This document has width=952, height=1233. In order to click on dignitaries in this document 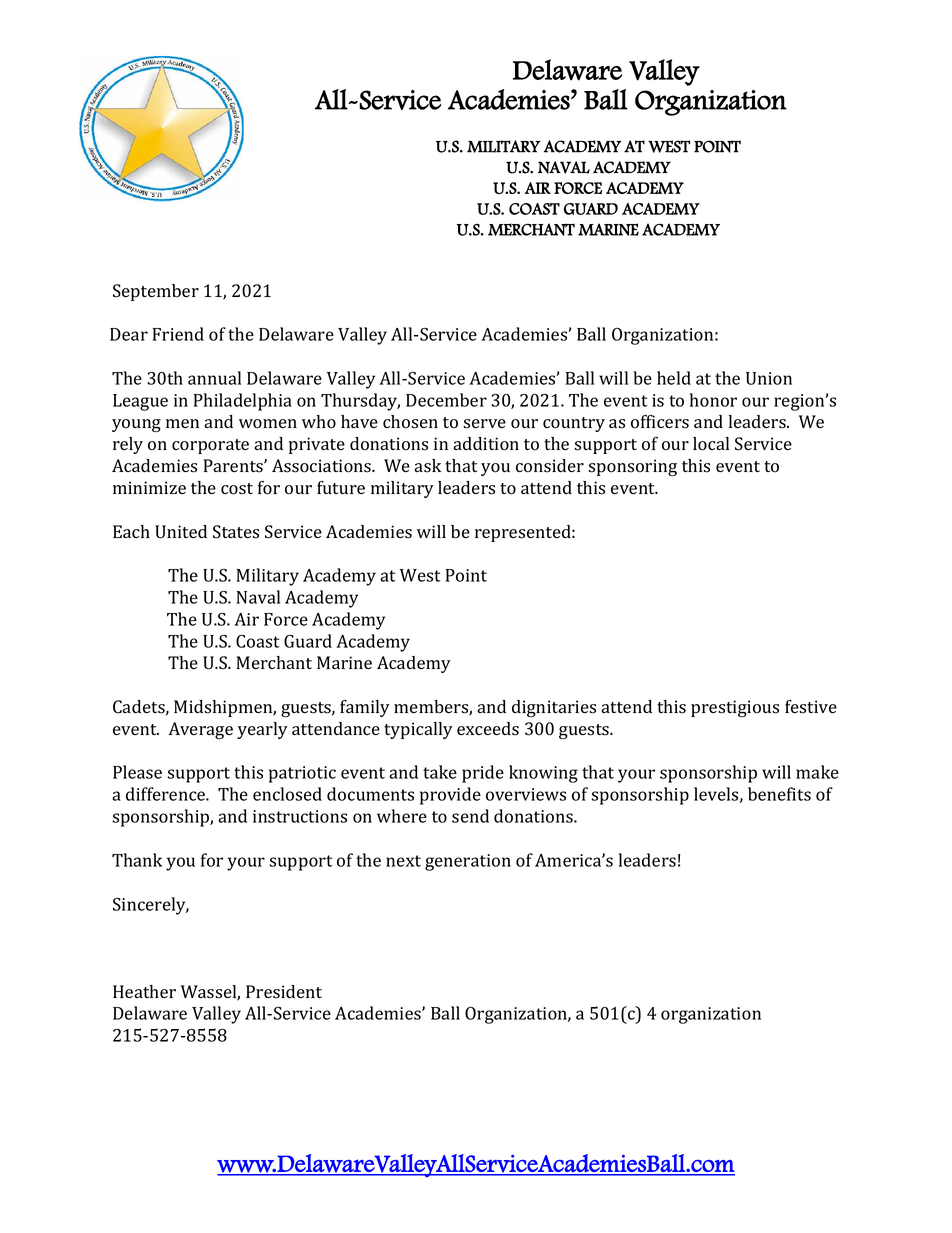, I will do `click(554, 708)`.
